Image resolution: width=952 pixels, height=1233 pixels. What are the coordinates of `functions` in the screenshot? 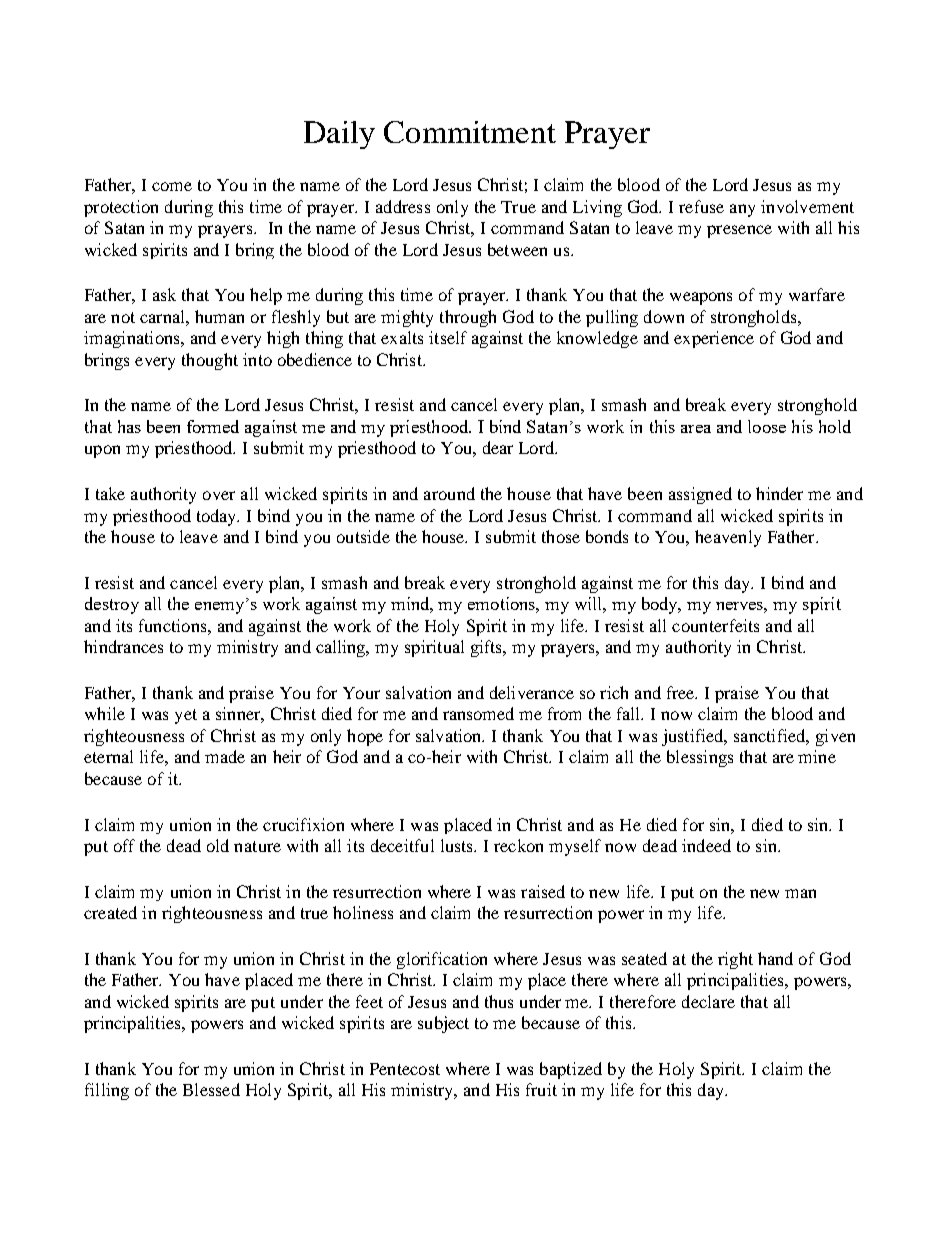 It's located at (174, 625).
